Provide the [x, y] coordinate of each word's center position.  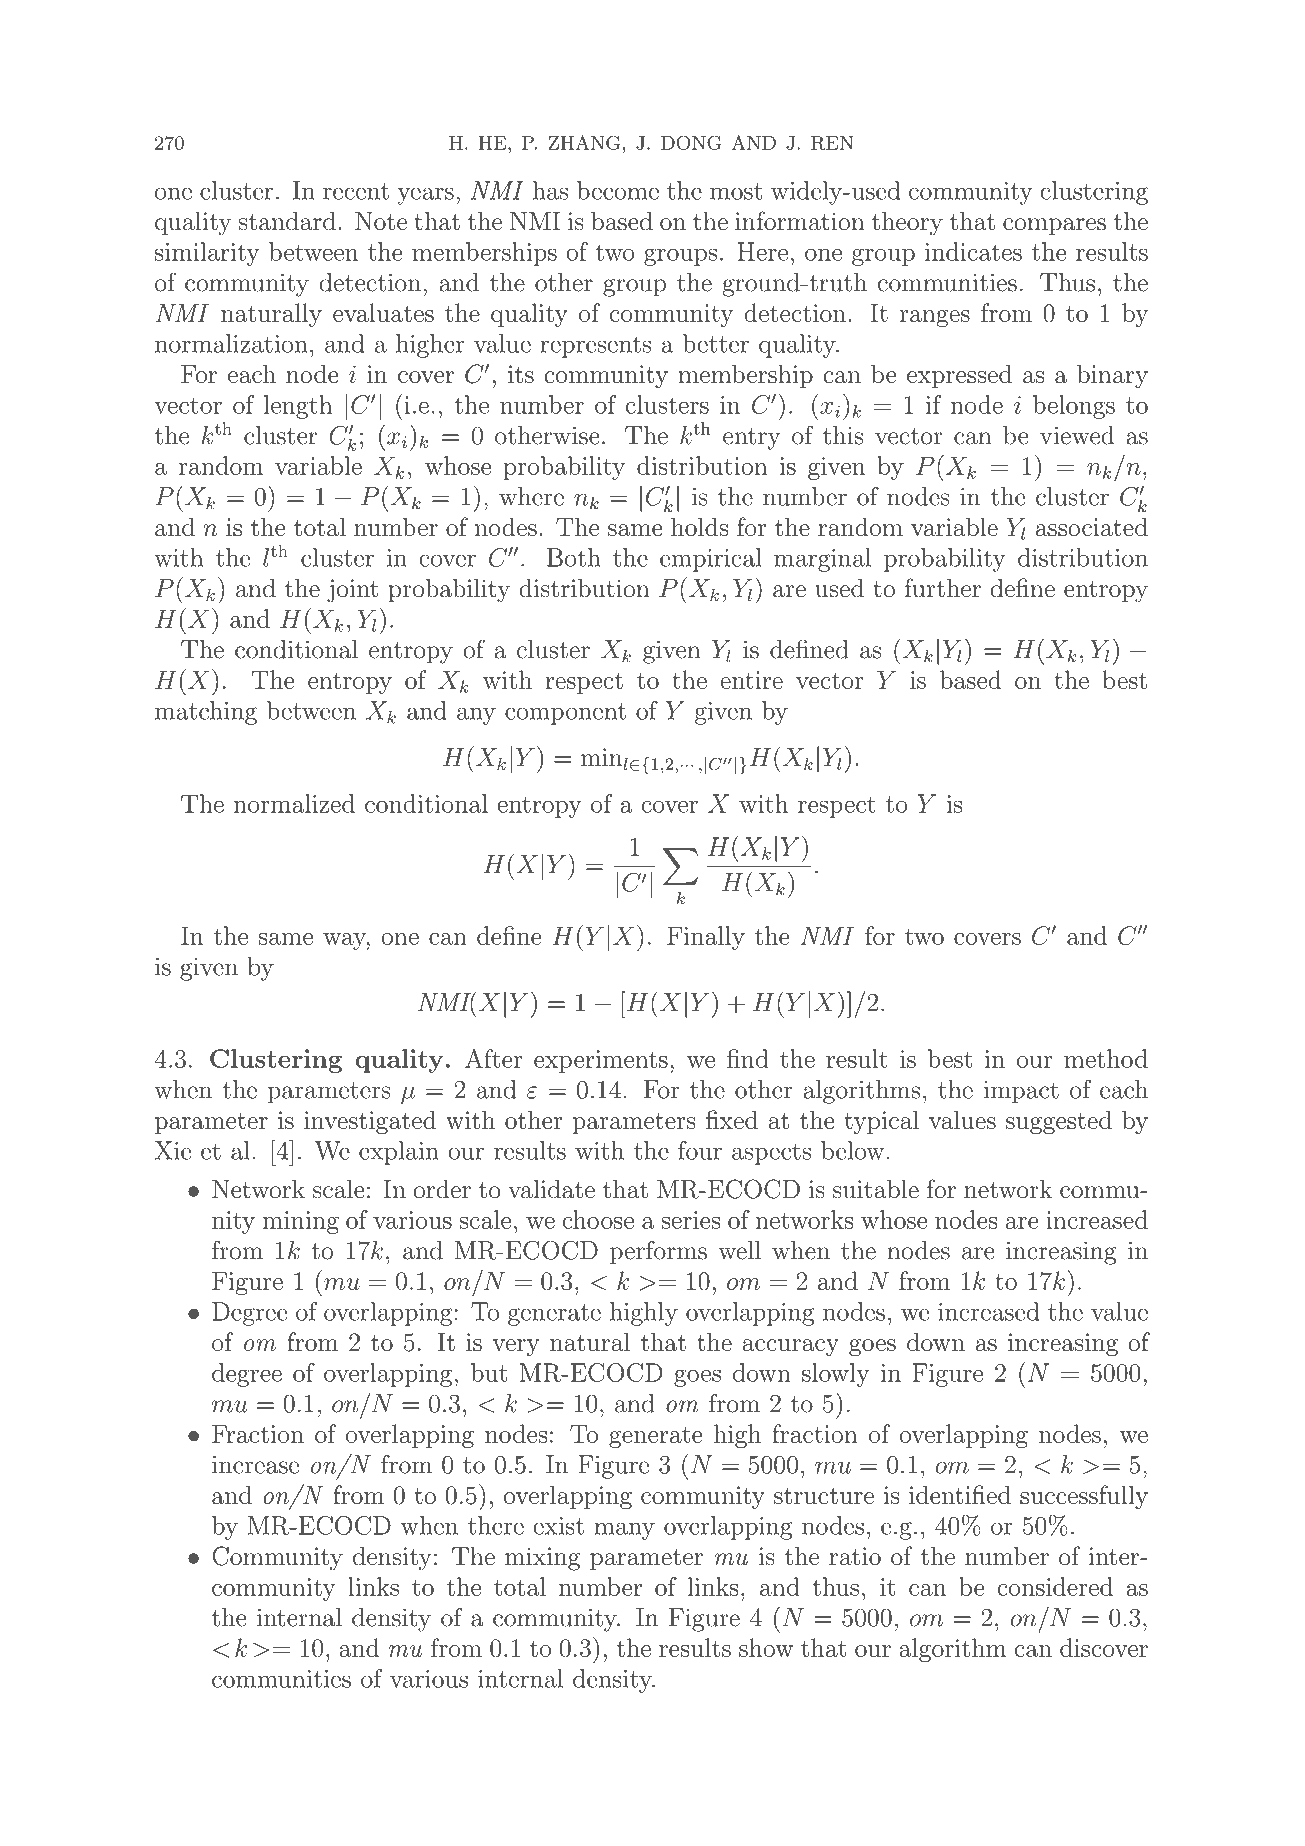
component [565, 714]
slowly [836, 1375]
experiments [601, 1061]
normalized [294, 803]
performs [658, 1252]
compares [1054, 226]
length [298, 407]
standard [287, 221]
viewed [1077, 435]
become [618, 190]
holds [699, 526]
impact [1021, 1092]
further [942, 588]
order [442, 1189]
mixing [542, 1559]
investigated [370, 1122]
